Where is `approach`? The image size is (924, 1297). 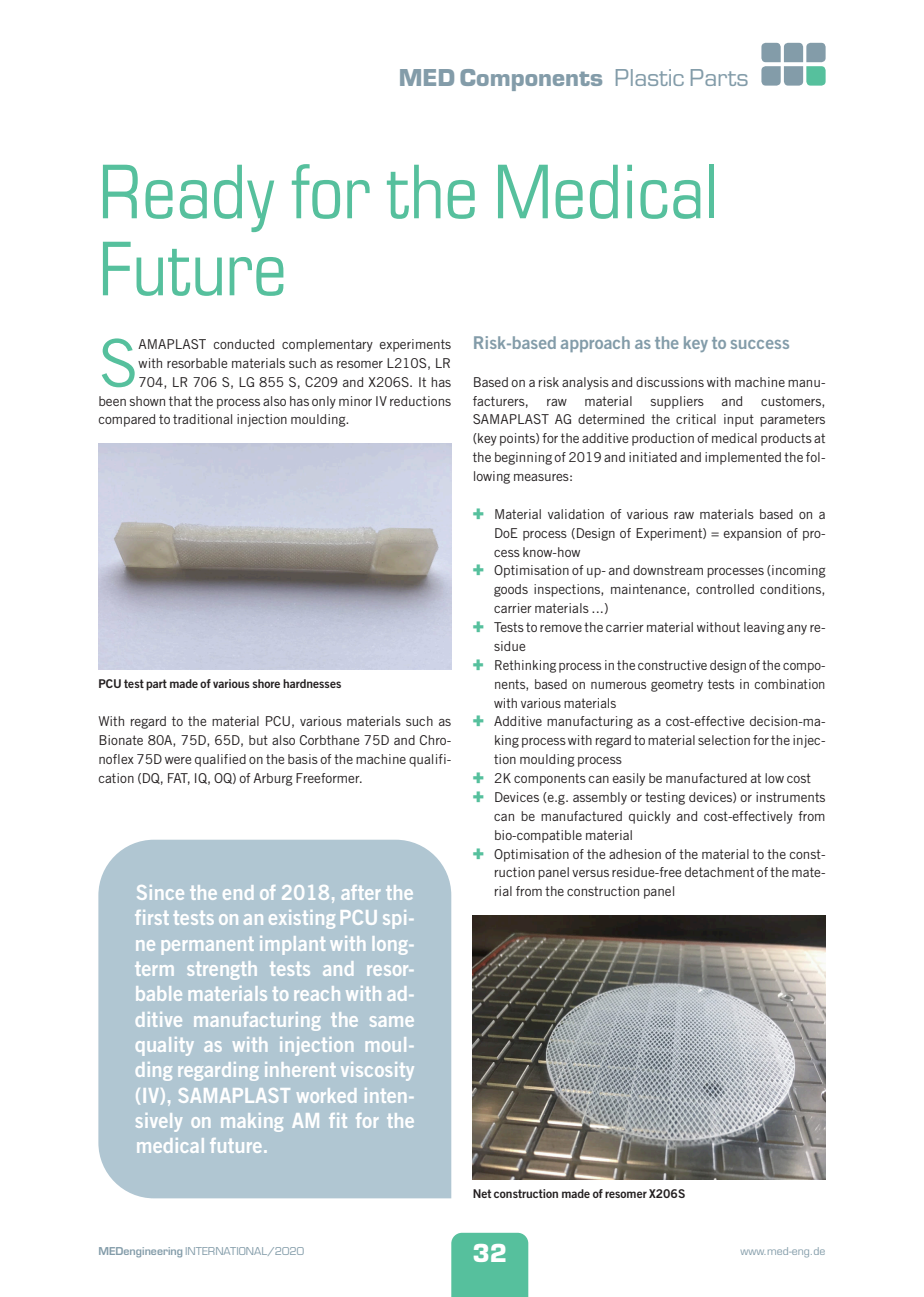
approach is located at coordinates (595, 344).
